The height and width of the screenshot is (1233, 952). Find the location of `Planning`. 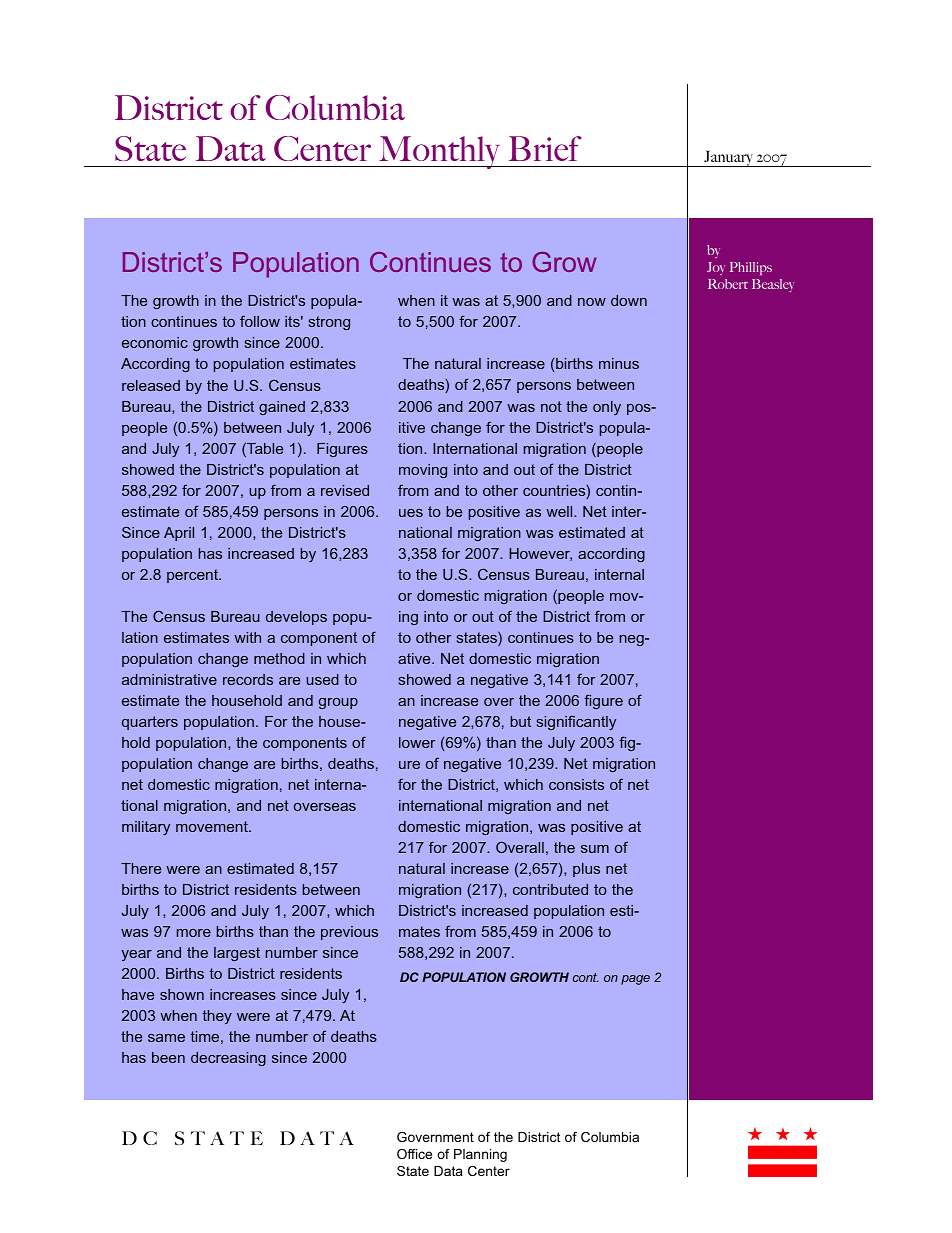

Planning is located at coordinates (480, 1155).
